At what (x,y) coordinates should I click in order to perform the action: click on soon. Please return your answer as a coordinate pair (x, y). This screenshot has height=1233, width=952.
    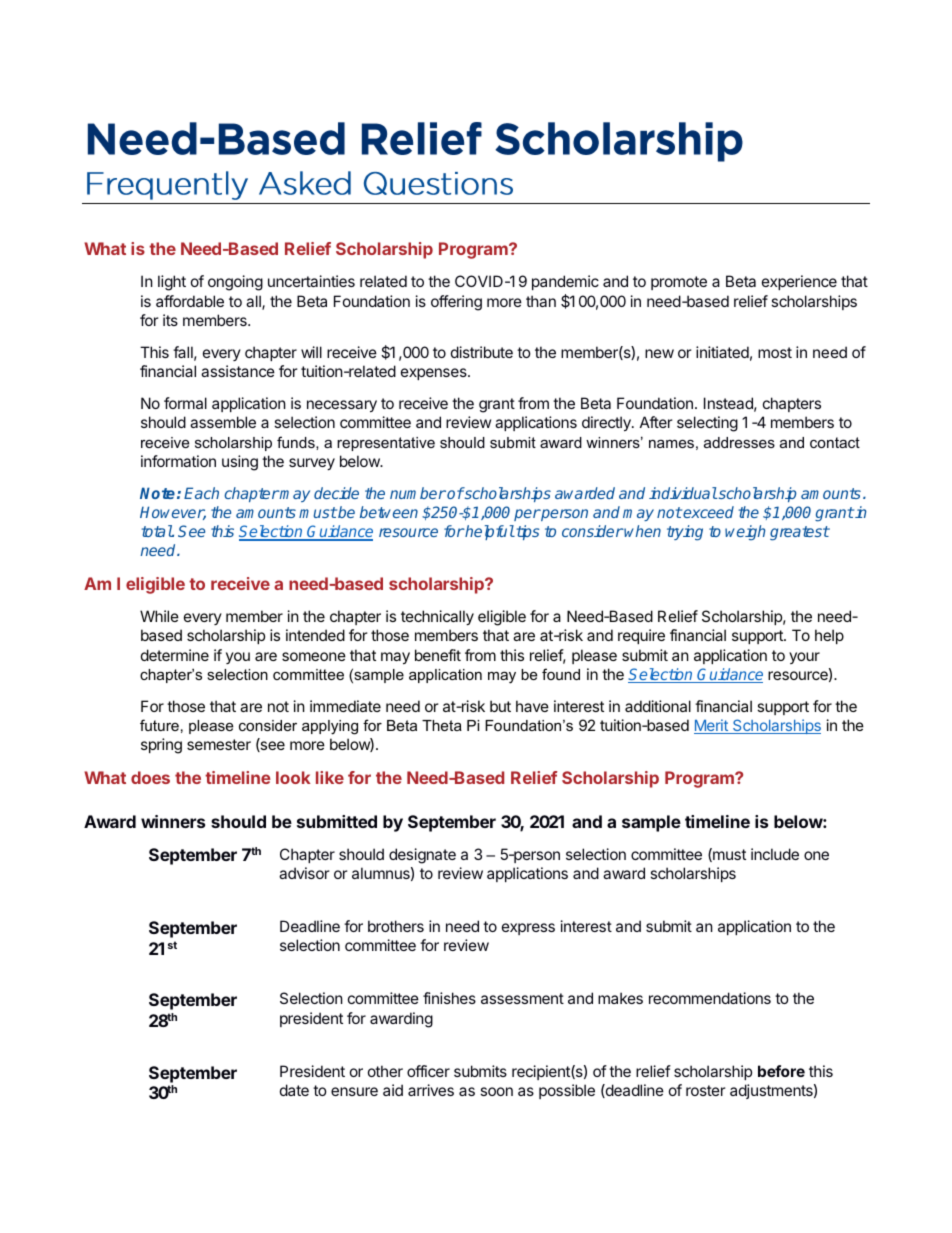
    Looking at the image, I should click on (496, 1091).
